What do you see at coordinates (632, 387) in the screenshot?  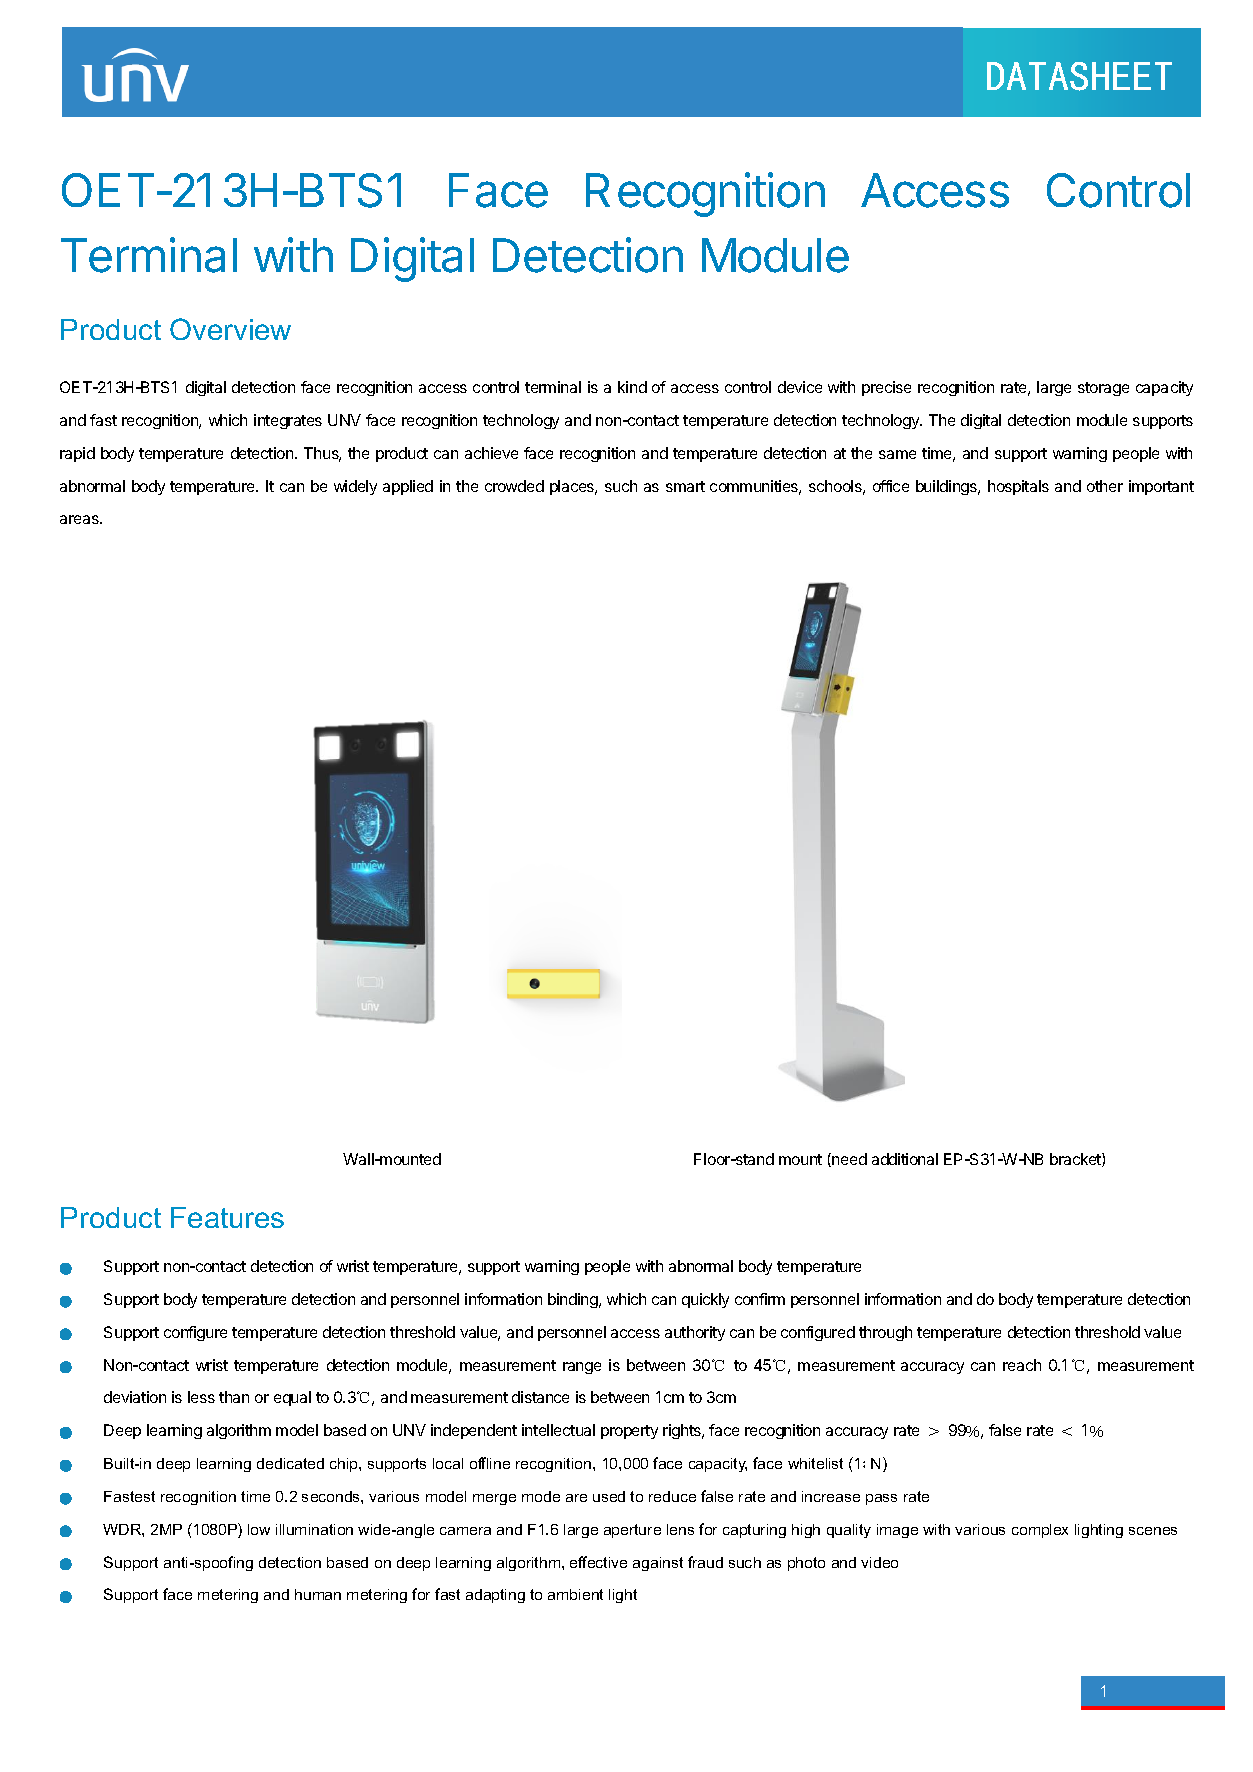 I see `kind` at bounding box center [632, 387].
